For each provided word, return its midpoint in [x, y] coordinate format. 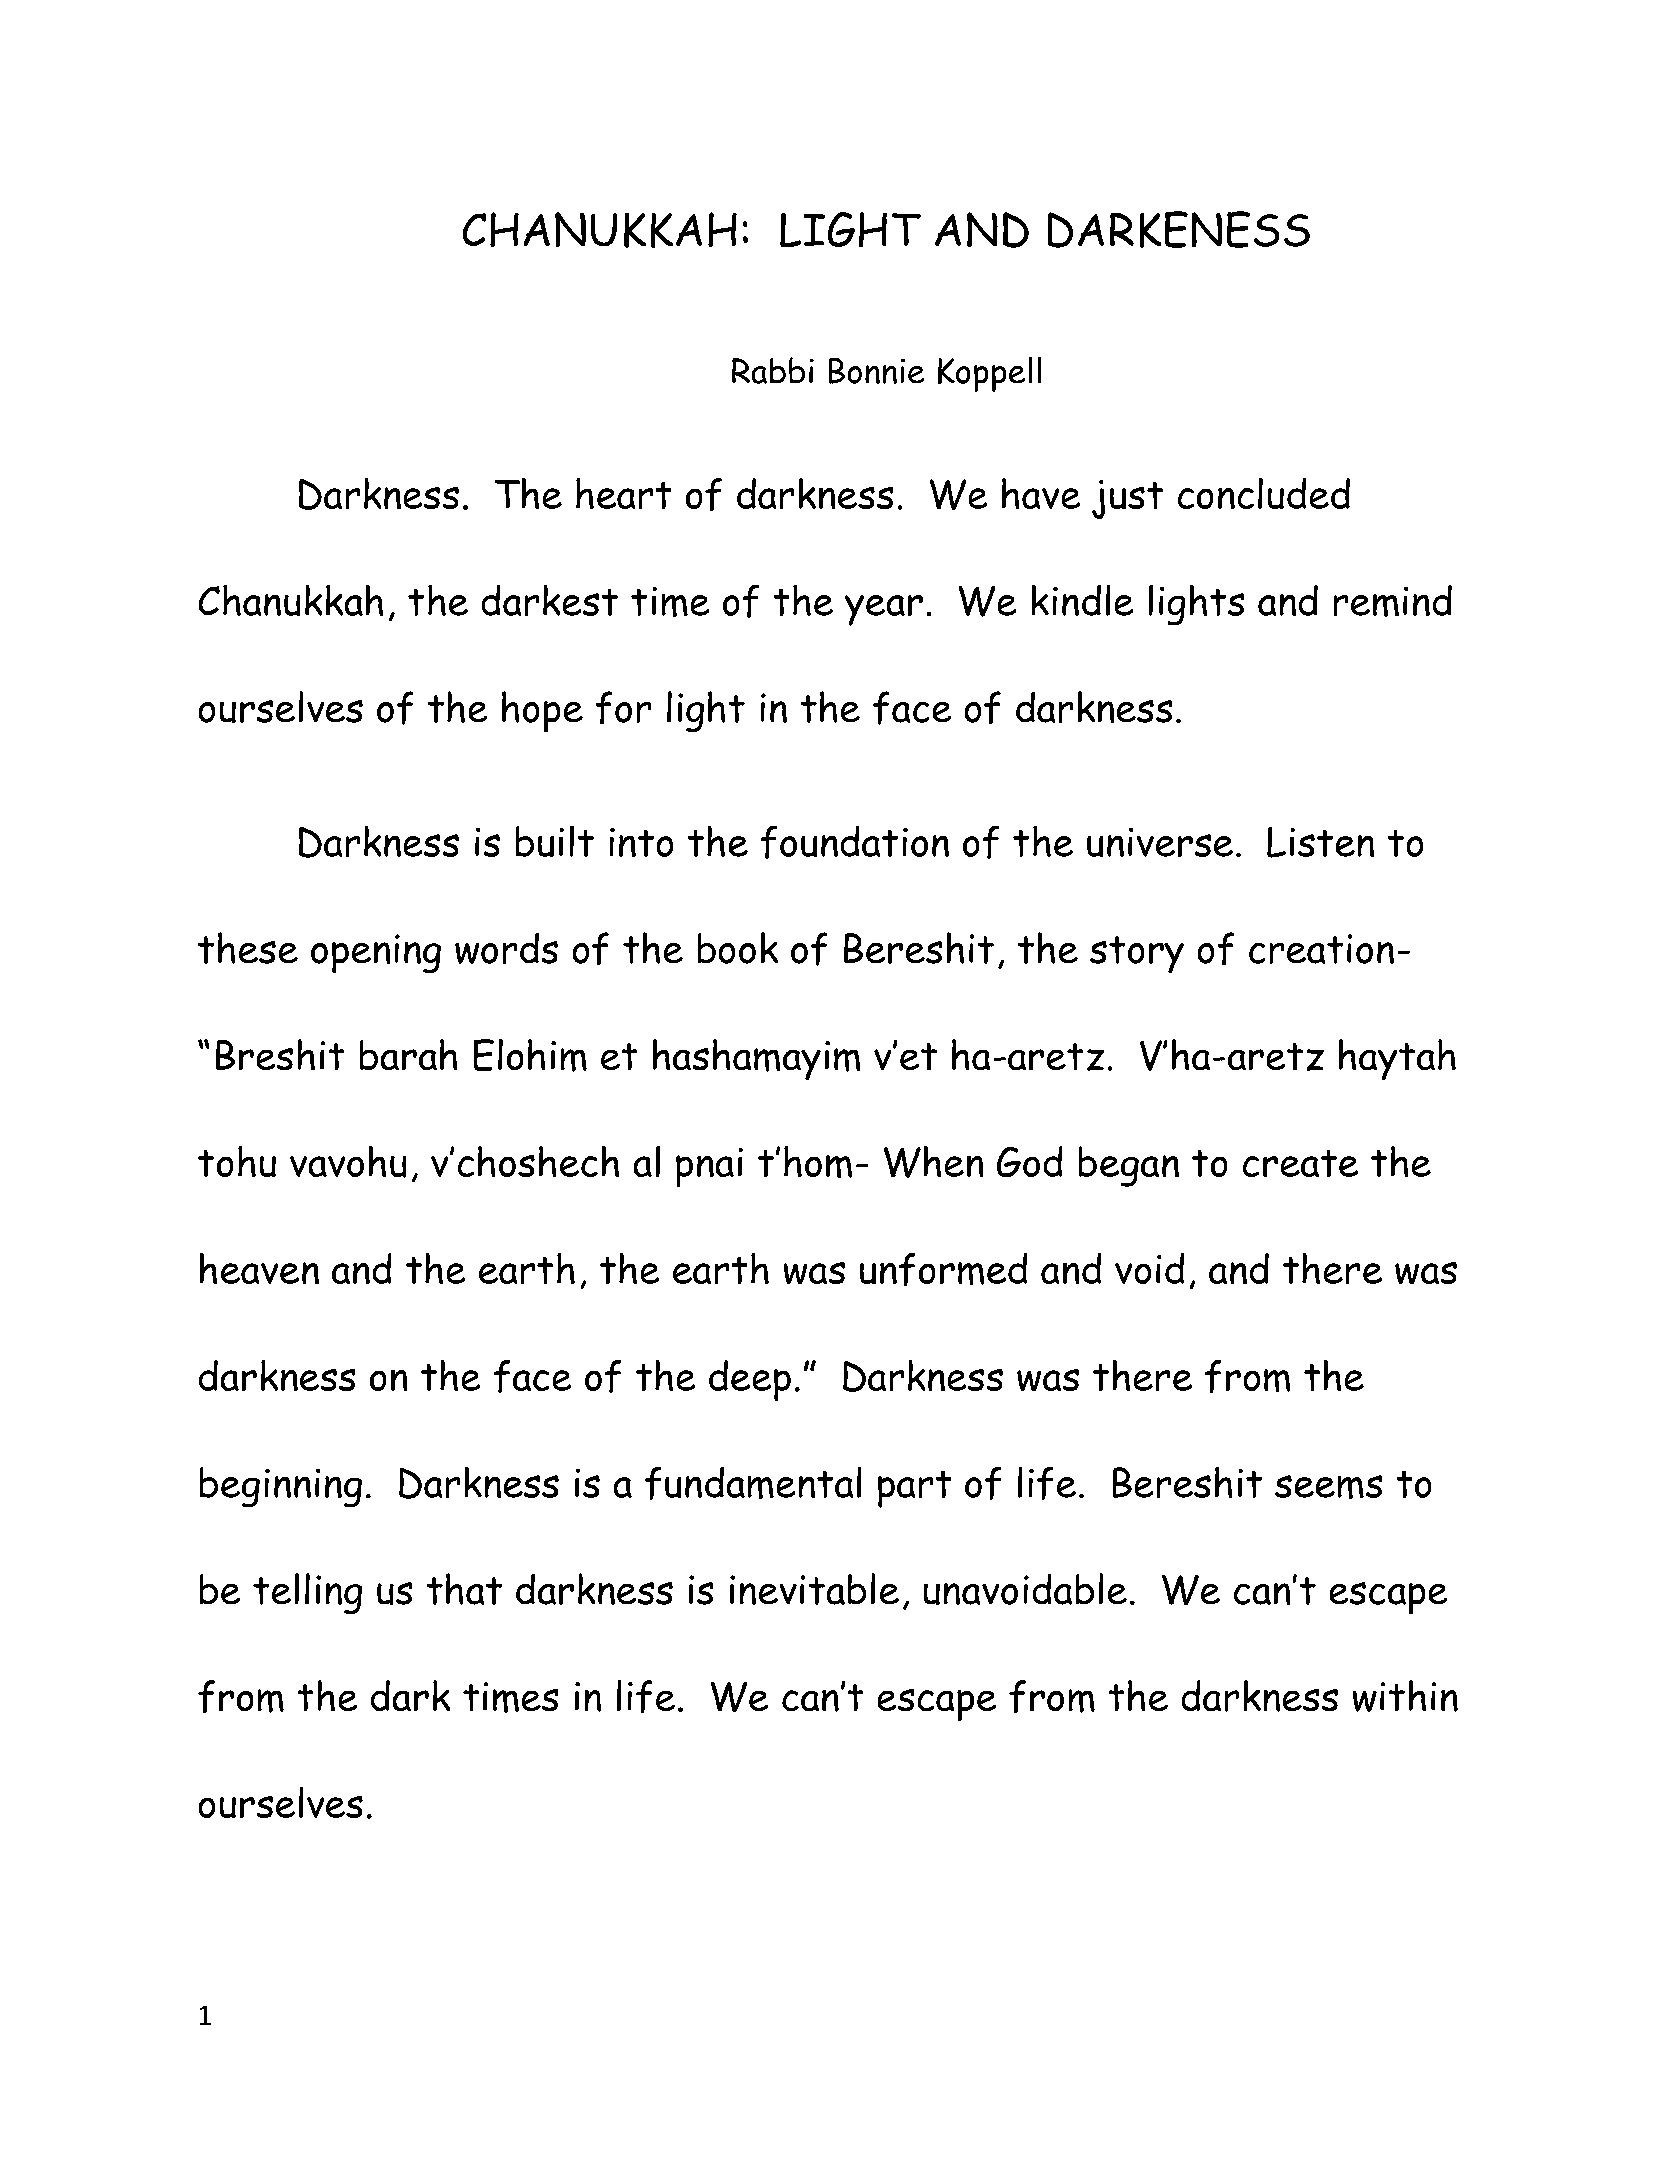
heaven [259, 1268]
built [555, 841]
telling [307, 1593]
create [1300, 1163]
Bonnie [876, 371]
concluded [1264, 493]
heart [623, 493]
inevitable [814, 1589]
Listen [1320, 842]
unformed [943, 1269]
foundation [855, 842]
